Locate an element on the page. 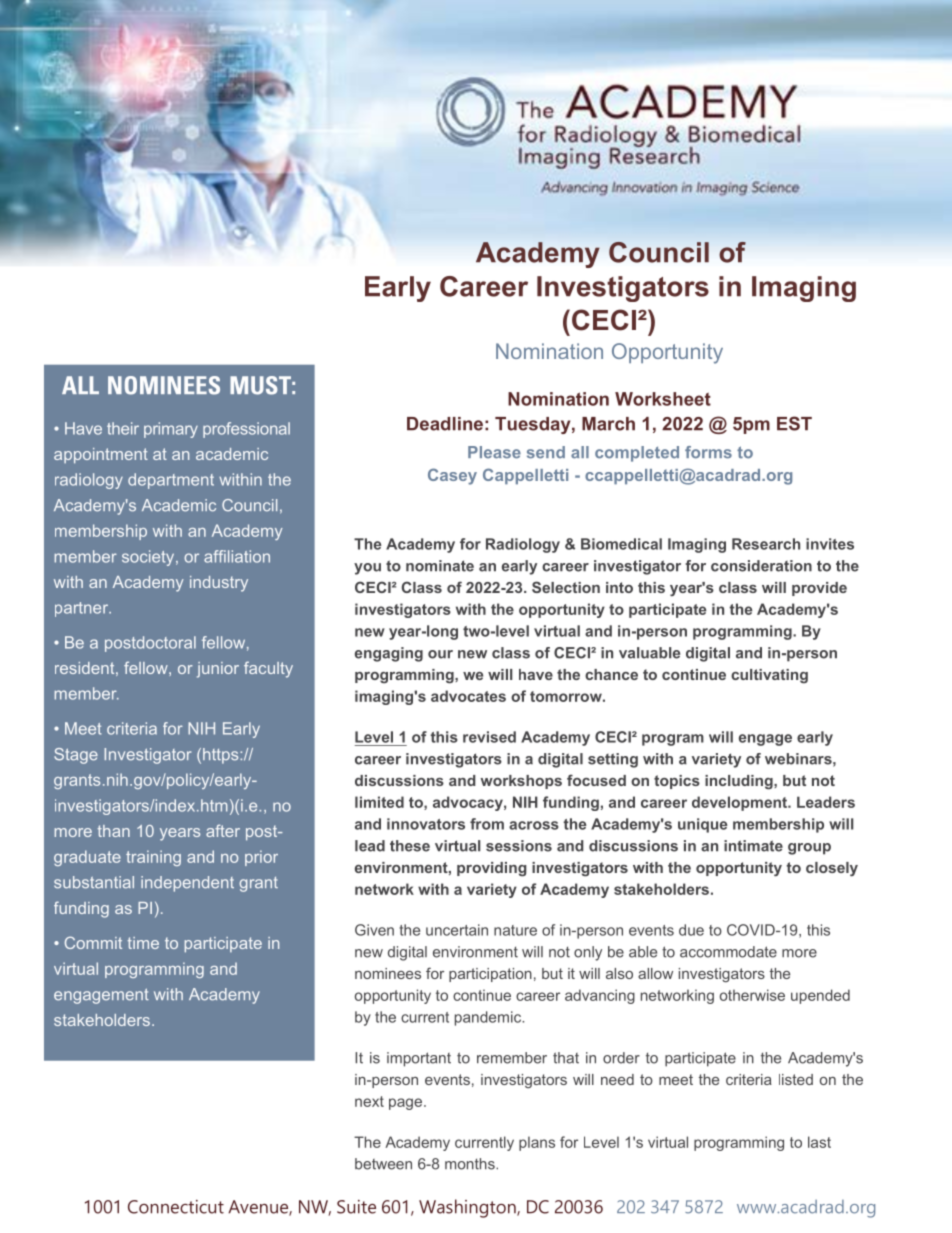 Image resolution: width=952 pixels, height=1233 pixels. innovators is located at coordinates (426, 824).
